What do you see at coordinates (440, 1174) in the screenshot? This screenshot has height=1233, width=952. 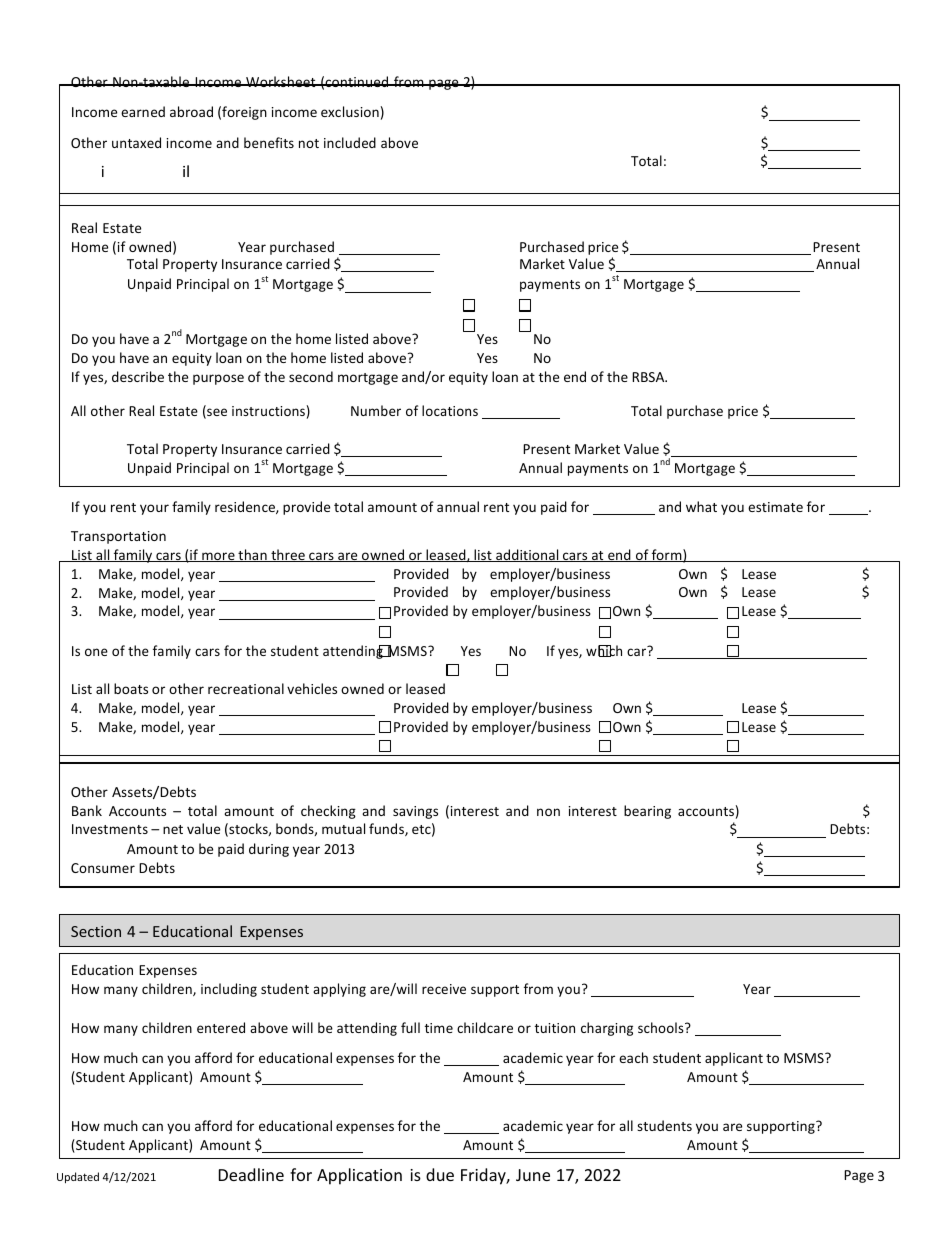 I see `due` at bounding box center [440, 1174].
